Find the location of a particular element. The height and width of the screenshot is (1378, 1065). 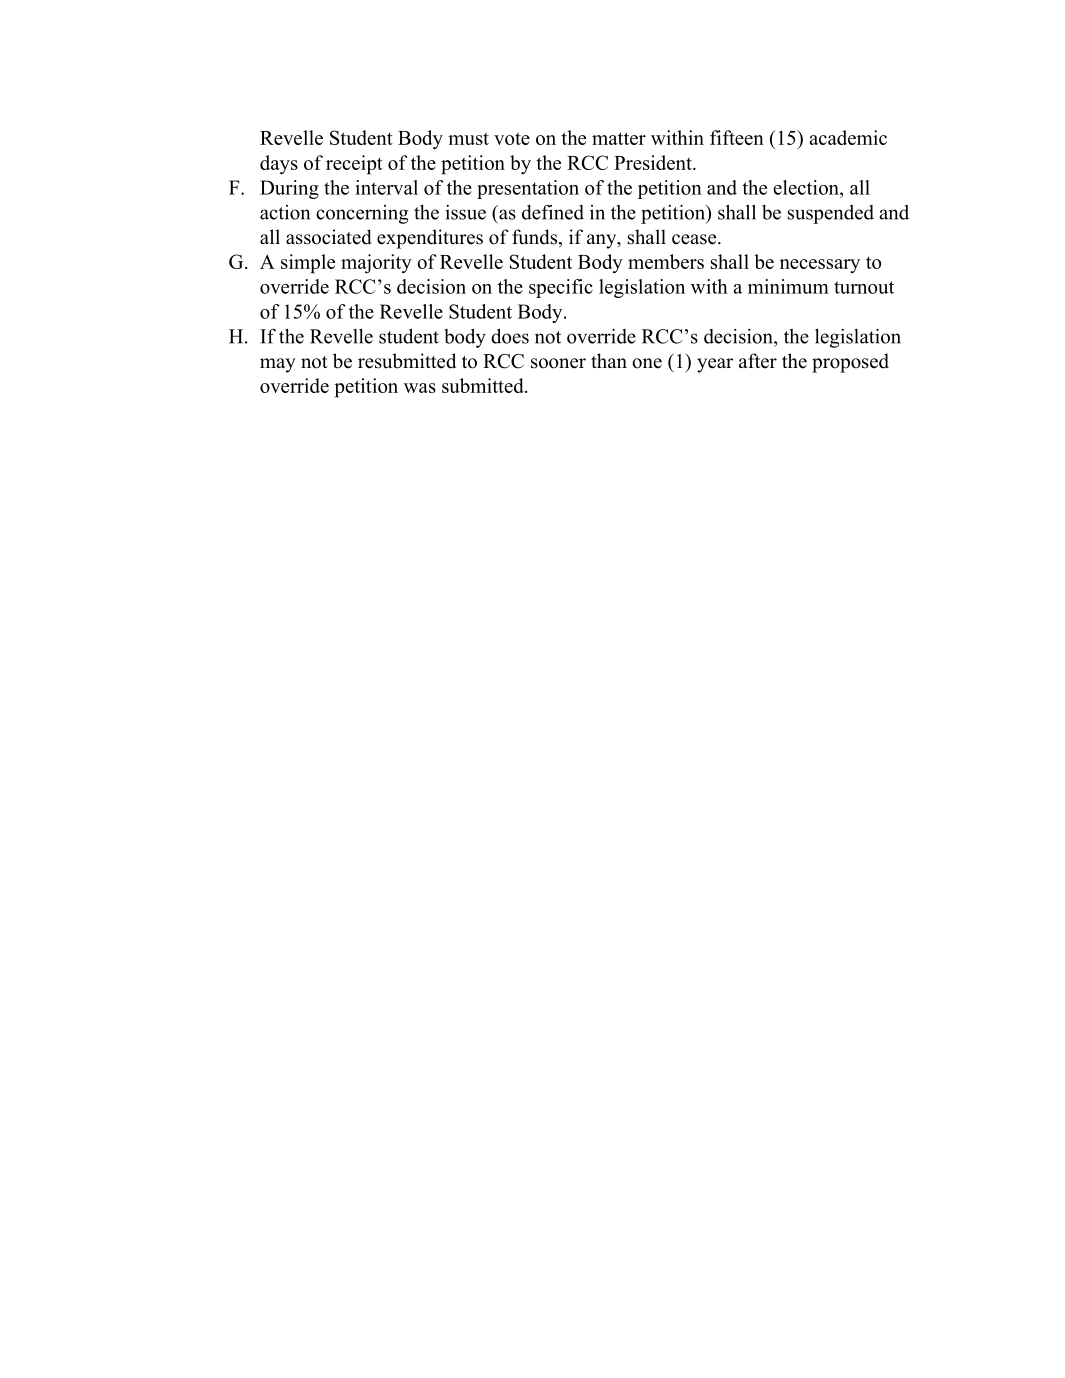

majority is located at coordinates (376, 264).
